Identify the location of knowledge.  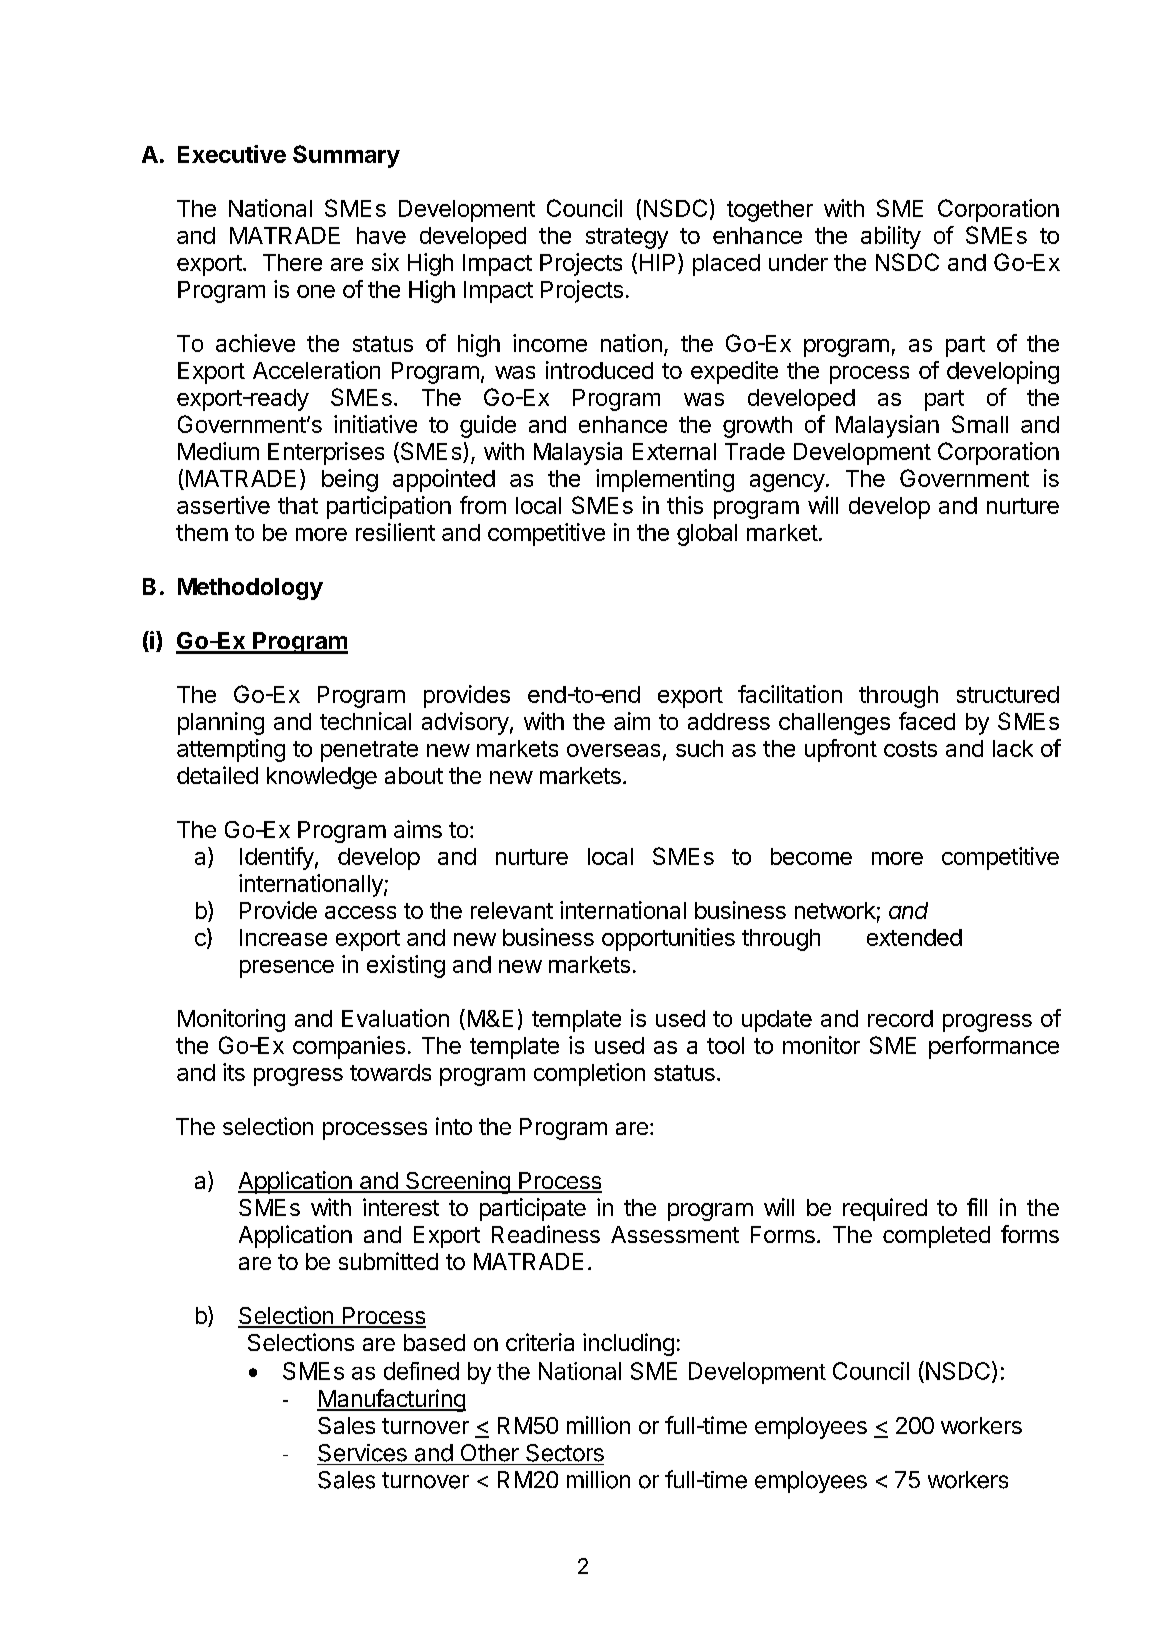
(322, 778).
